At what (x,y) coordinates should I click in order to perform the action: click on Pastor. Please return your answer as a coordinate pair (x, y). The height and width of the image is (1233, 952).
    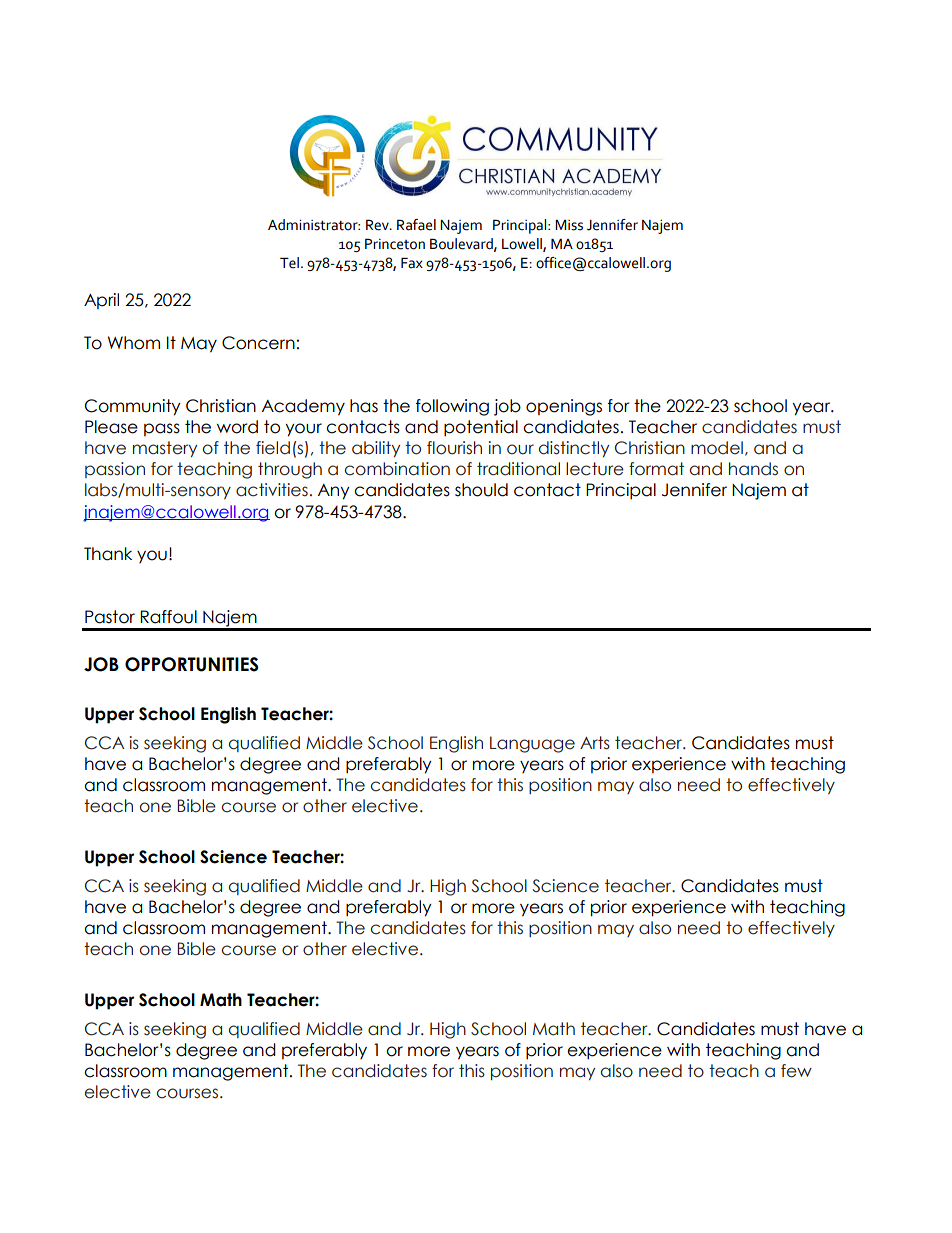
    Looking at the image, I should click on (110, 617).
